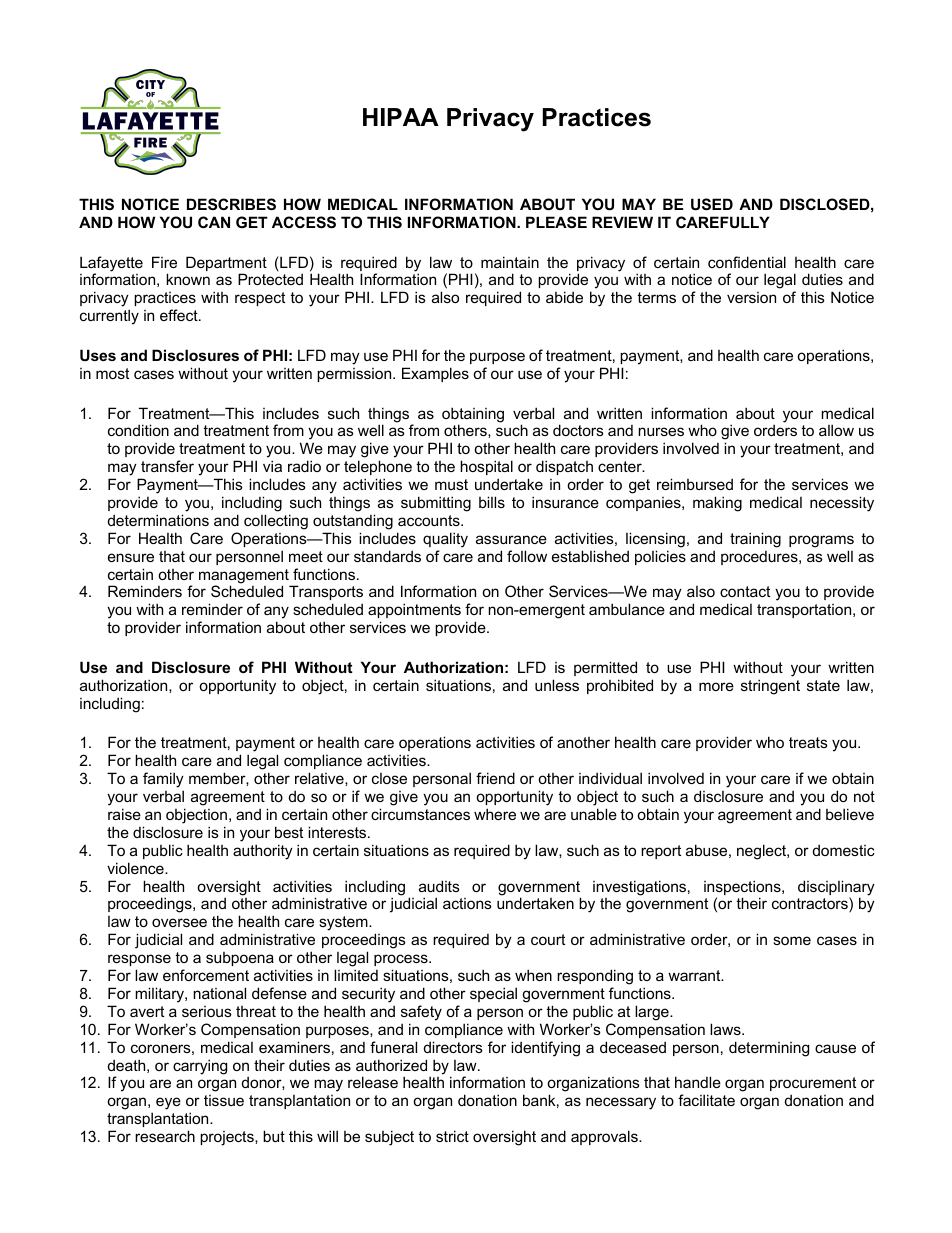  I want to click on management, so click(245, 577).
